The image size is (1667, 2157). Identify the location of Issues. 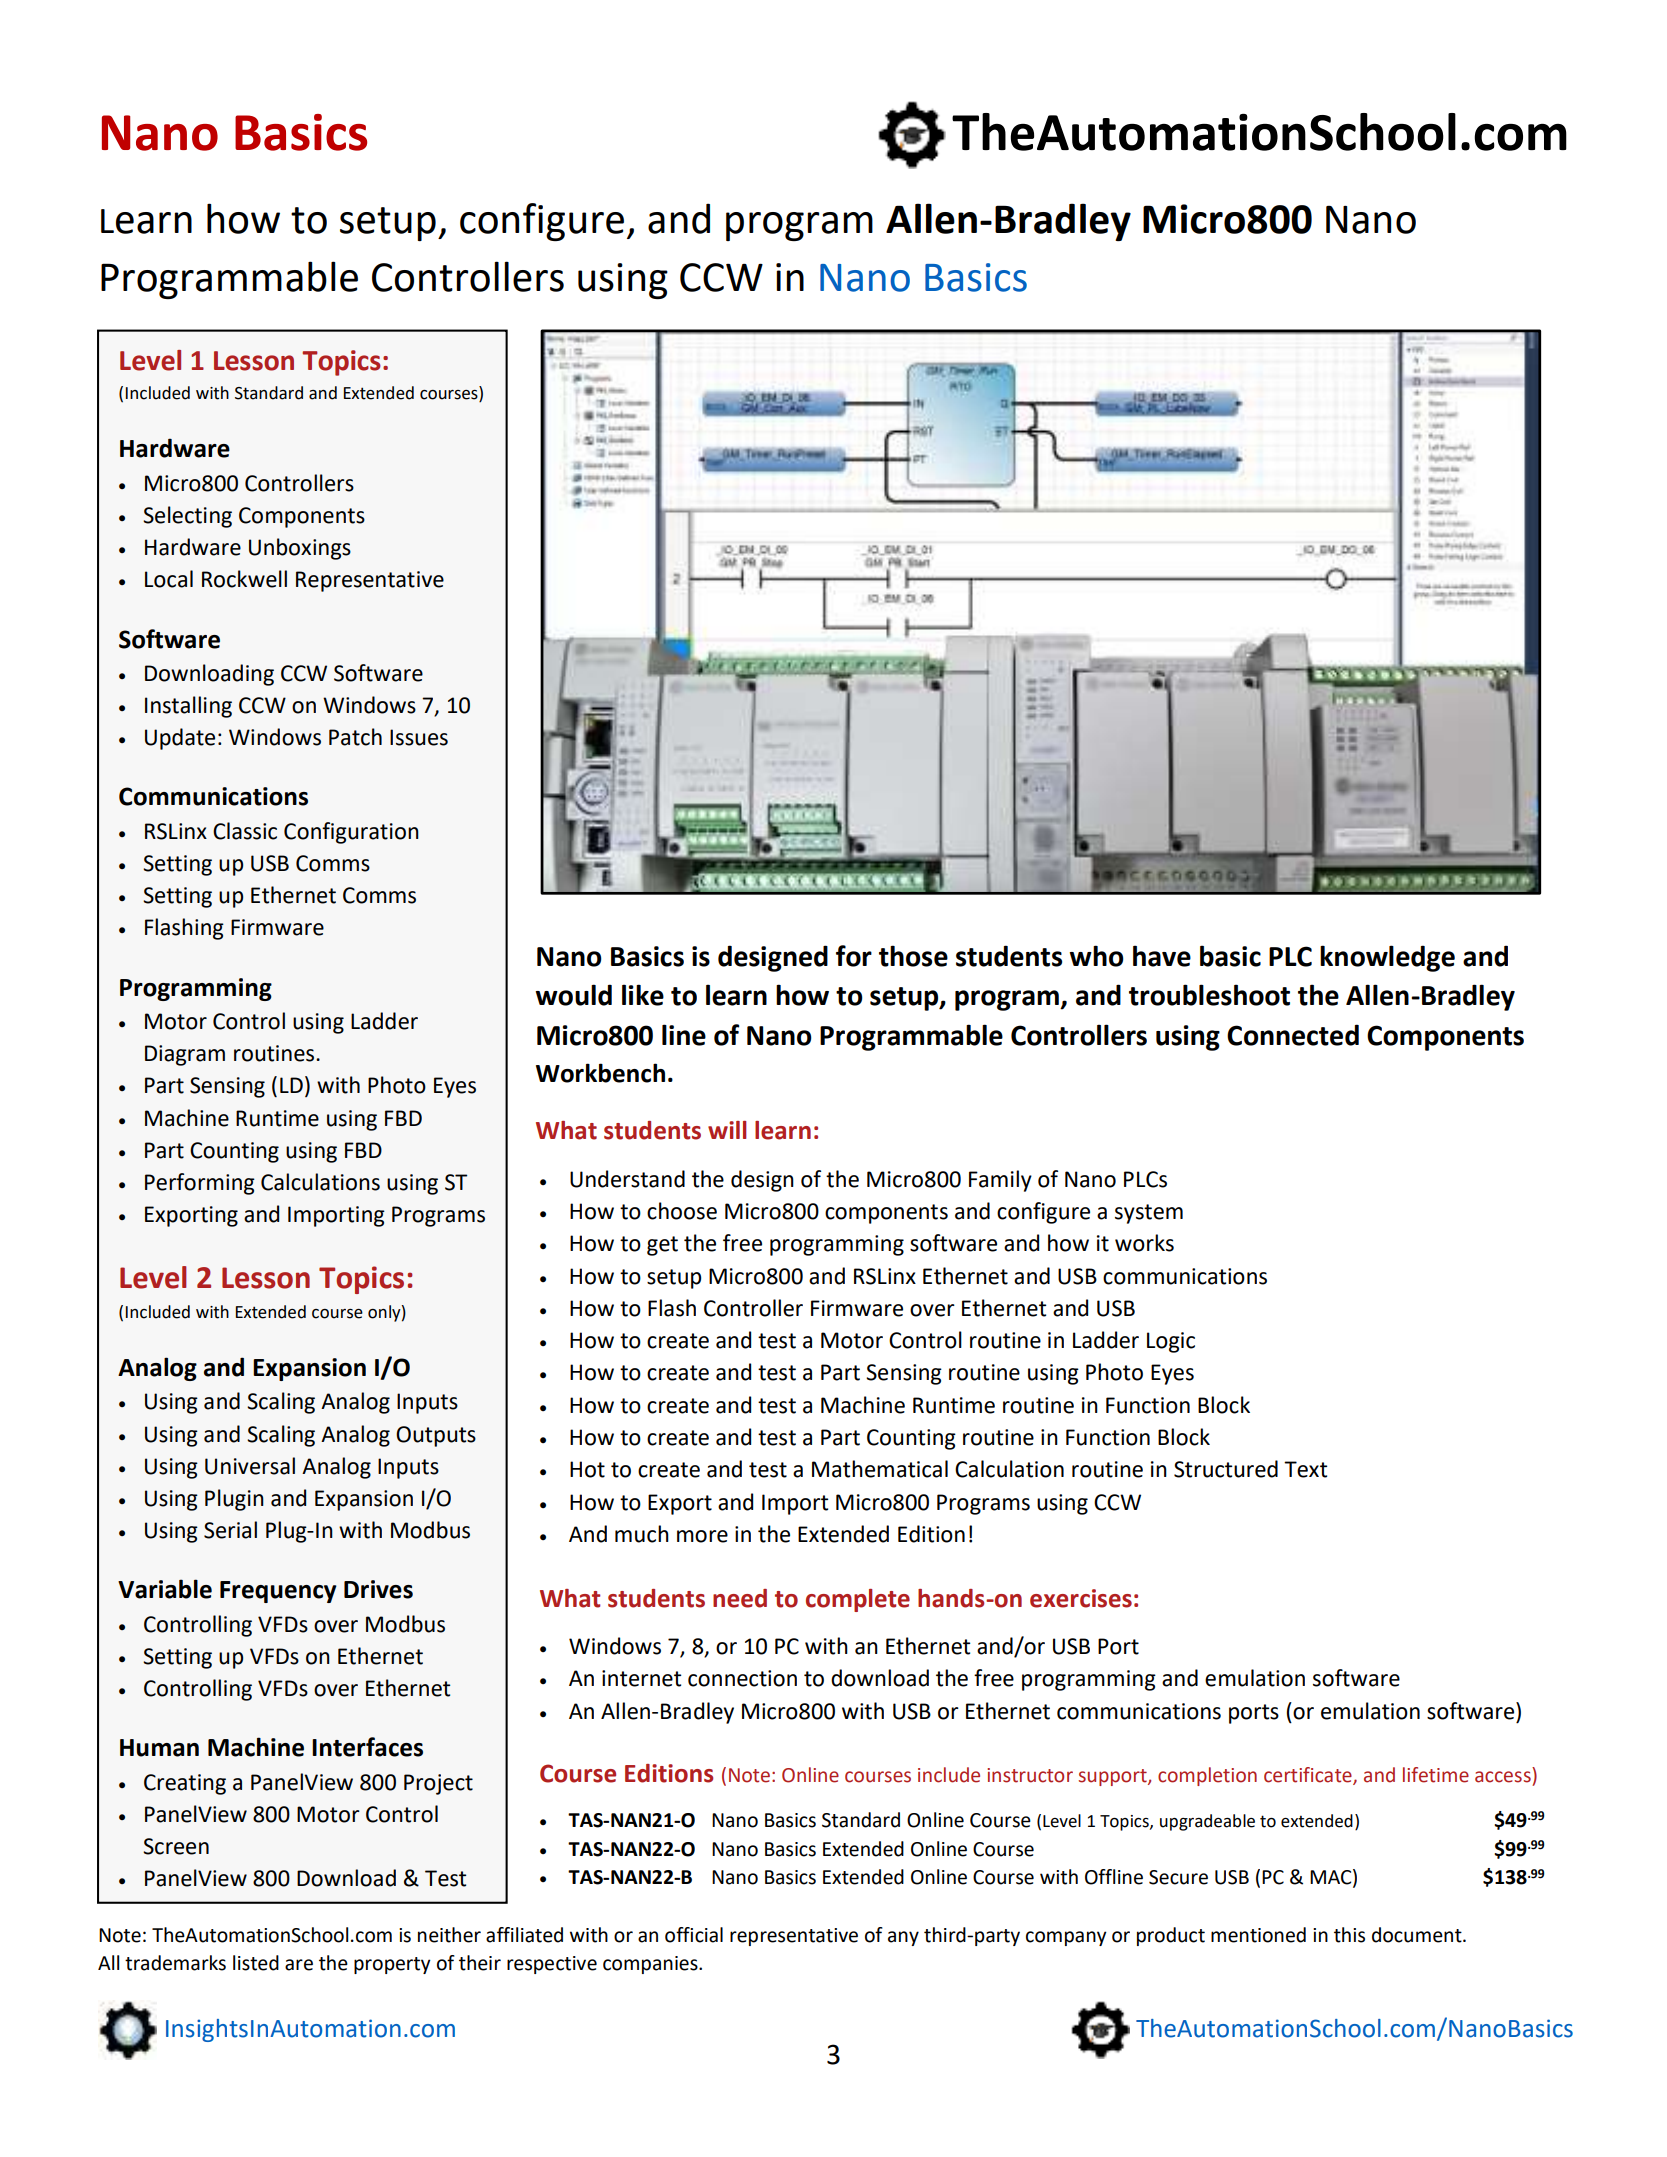
(419, 737).
